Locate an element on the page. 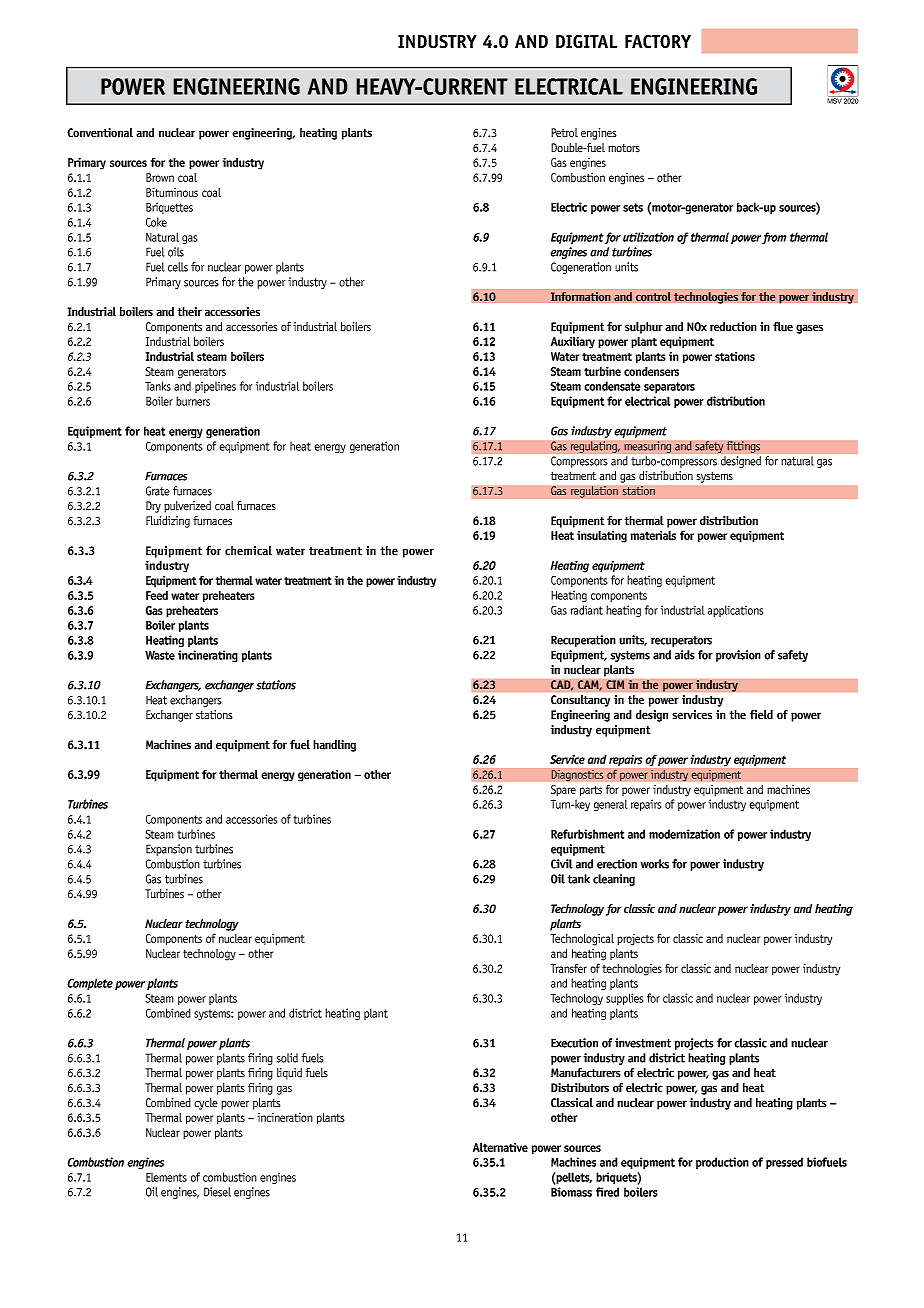  Conventional is located at coordinates (100, 133).
